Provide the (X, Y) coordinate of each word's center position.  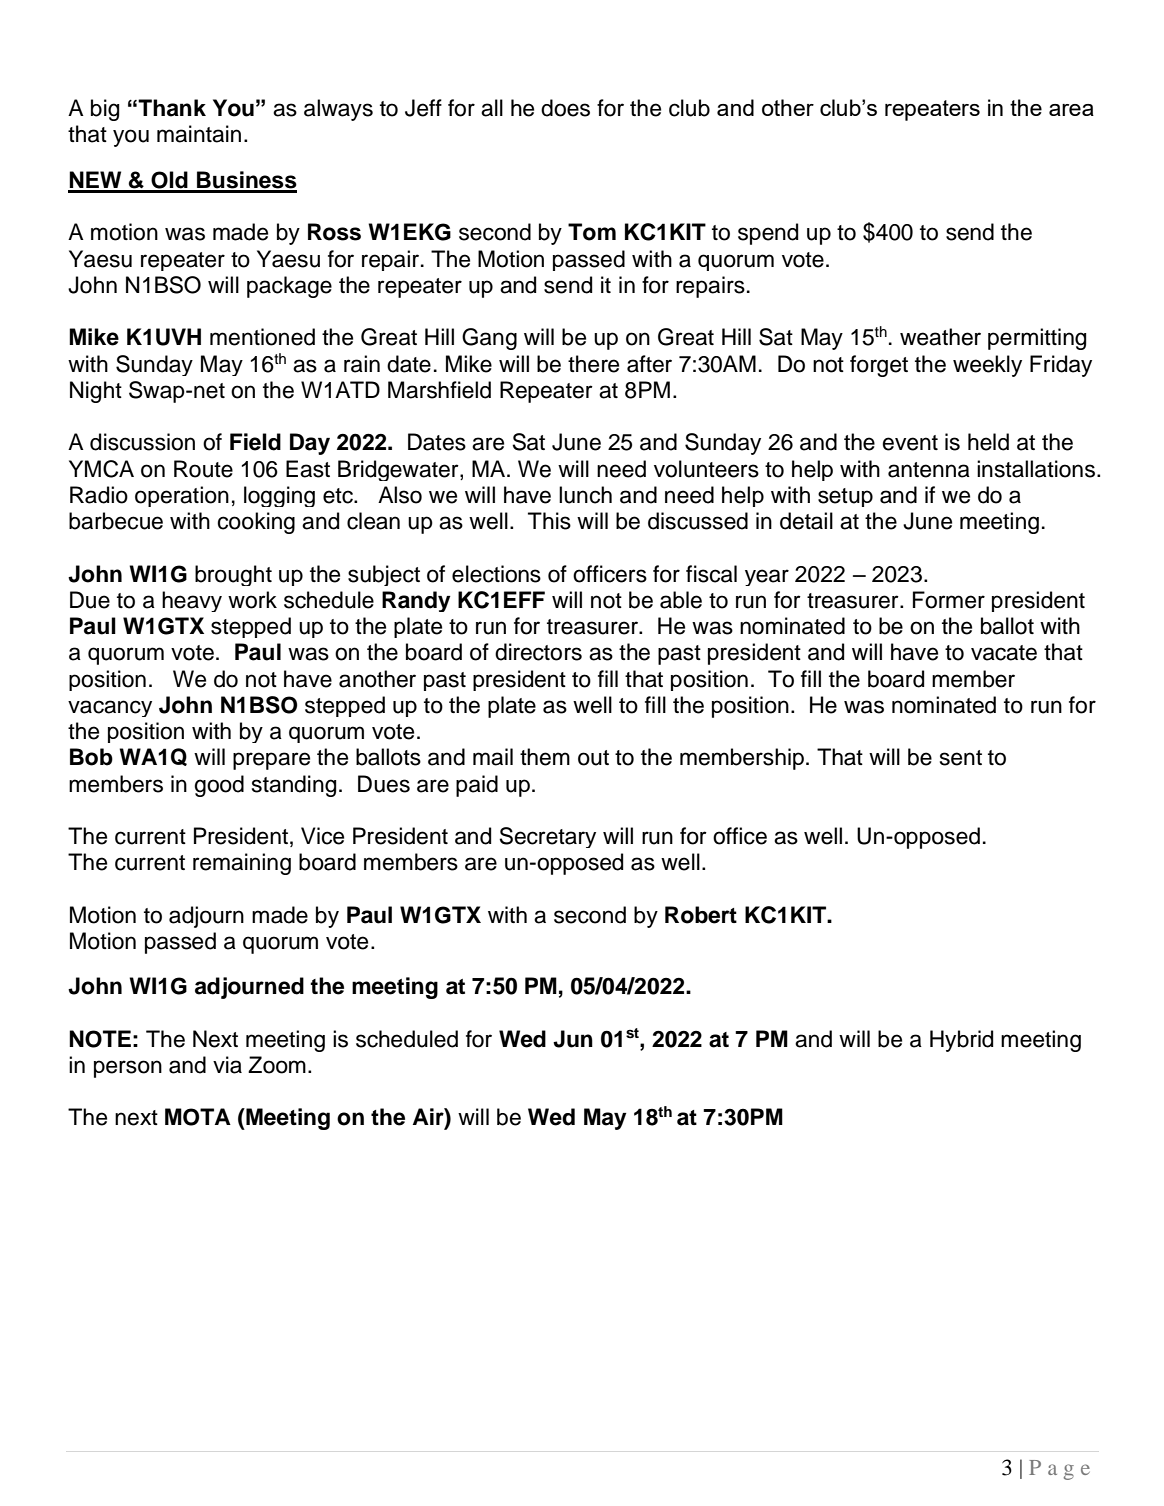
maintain (199, 134)
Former (949, 600)
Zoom (277, 1065)
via (227, 1065)
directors (538, 652)
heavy (192, 601)
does (565, 108)
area (1071, 110)
